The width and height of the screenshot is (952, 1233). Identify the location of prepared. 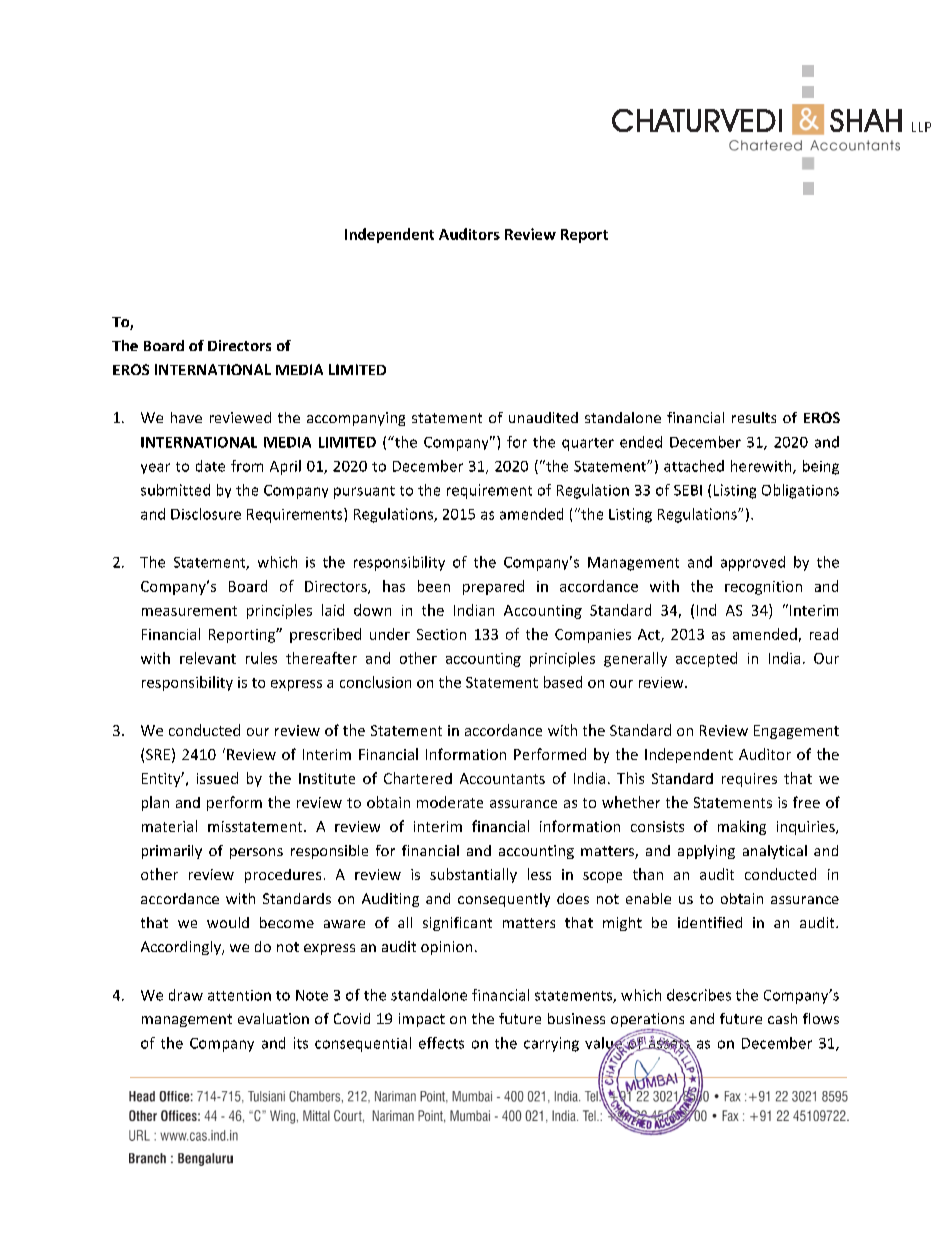
(493, 587).
